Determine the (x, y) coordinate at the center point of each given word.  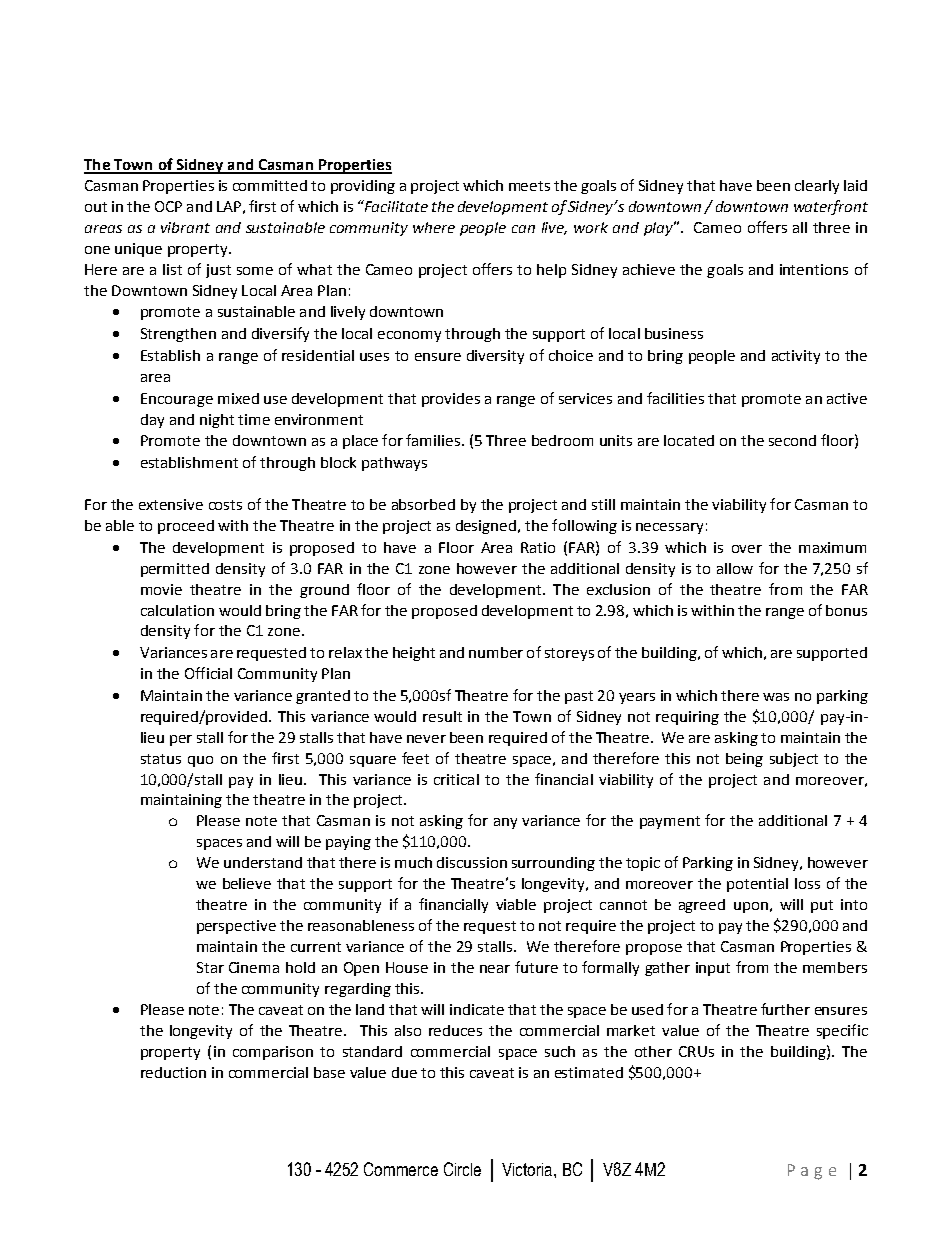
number (496, 652)
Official (208, 673)
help (551, 271)
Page (812, 1172)
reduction (173, 1072)
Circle (462, 1169)
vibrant (185, 227)
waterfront (831, 207)
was (776, 697)
